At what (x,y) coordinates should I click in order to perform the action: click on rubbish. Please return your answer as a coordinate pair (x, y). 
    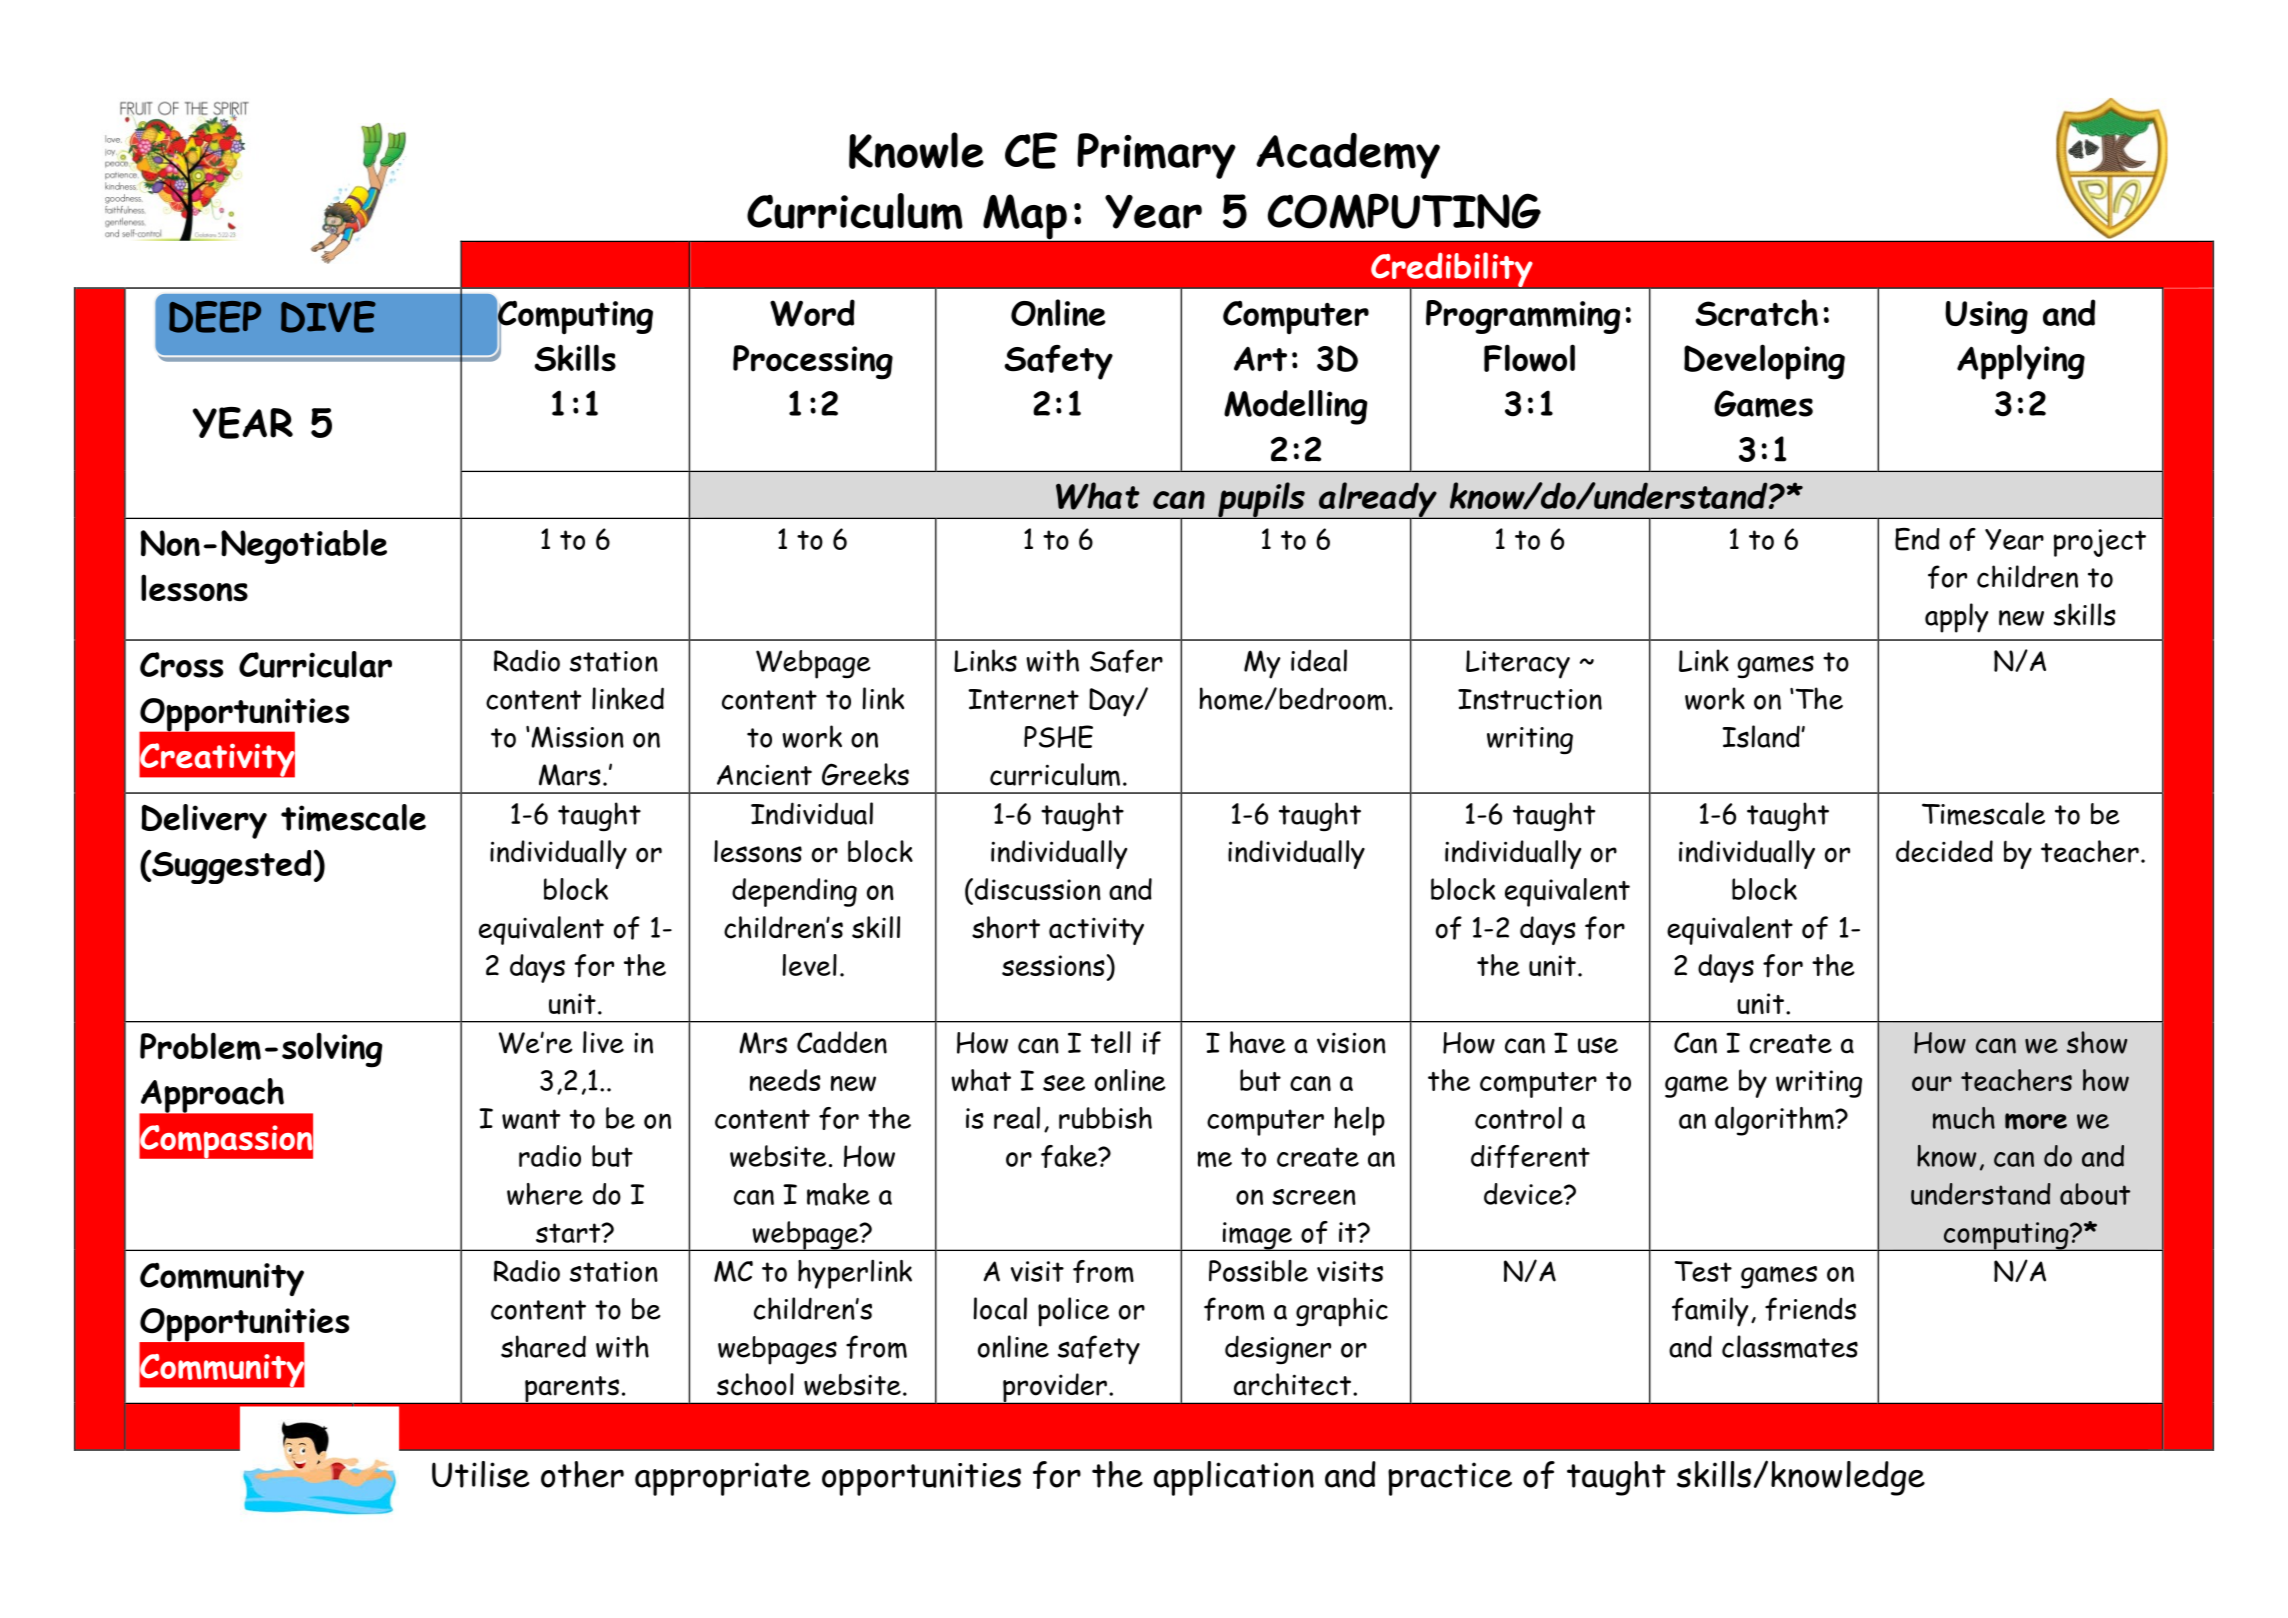
    Looking at the image, I should click on (1105, 1118).
